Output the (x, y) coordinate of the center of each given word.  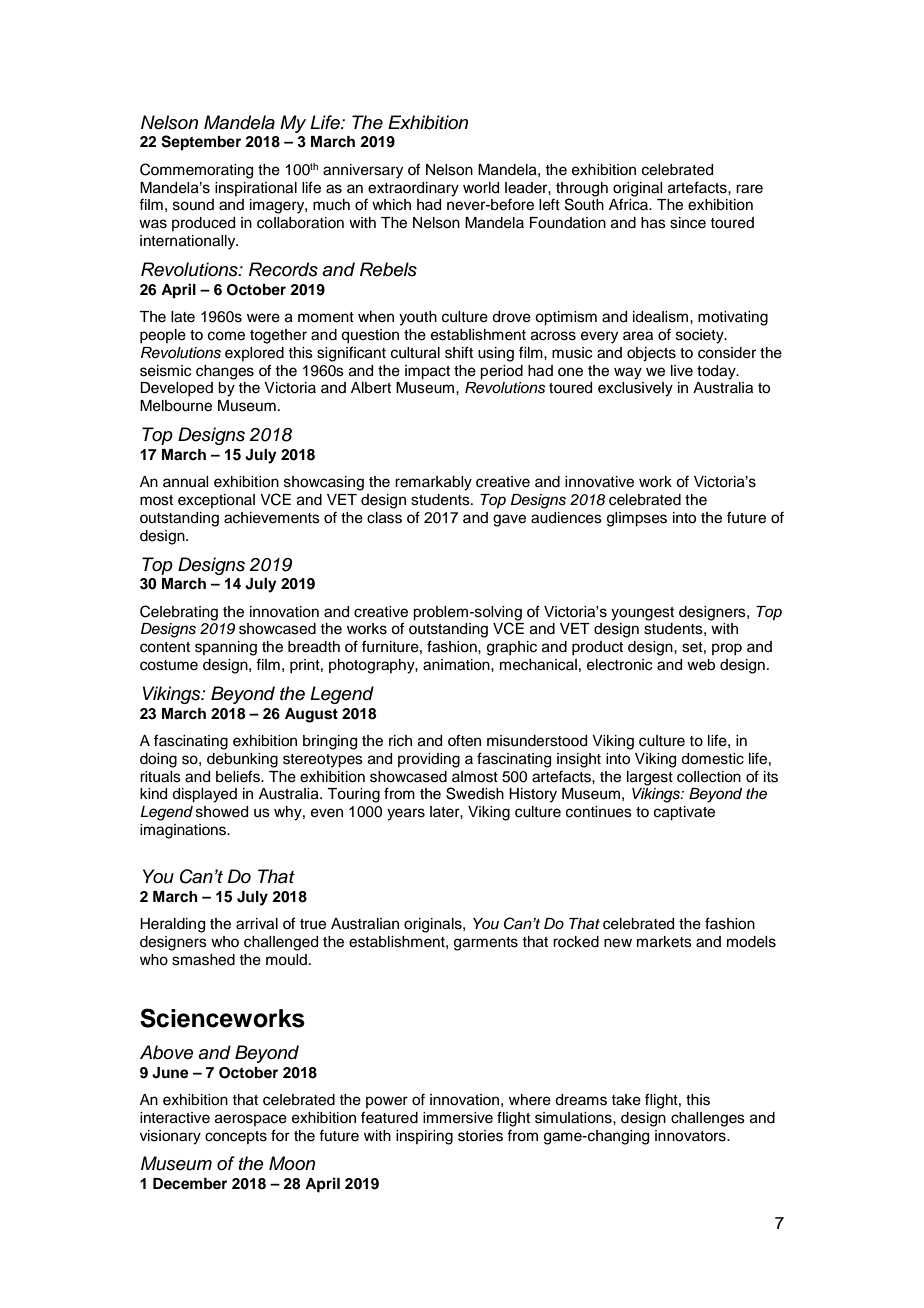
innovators (691, 1136)
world (481, 188)
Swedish (475, 793)
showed (222, 812)
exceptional (216, 501)
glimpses (637, 519)
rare (749, 189)
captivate (684, 813)
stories (480, 1136)
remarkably (433, 483)
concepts (236, 1137)
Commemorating (196, 171)
